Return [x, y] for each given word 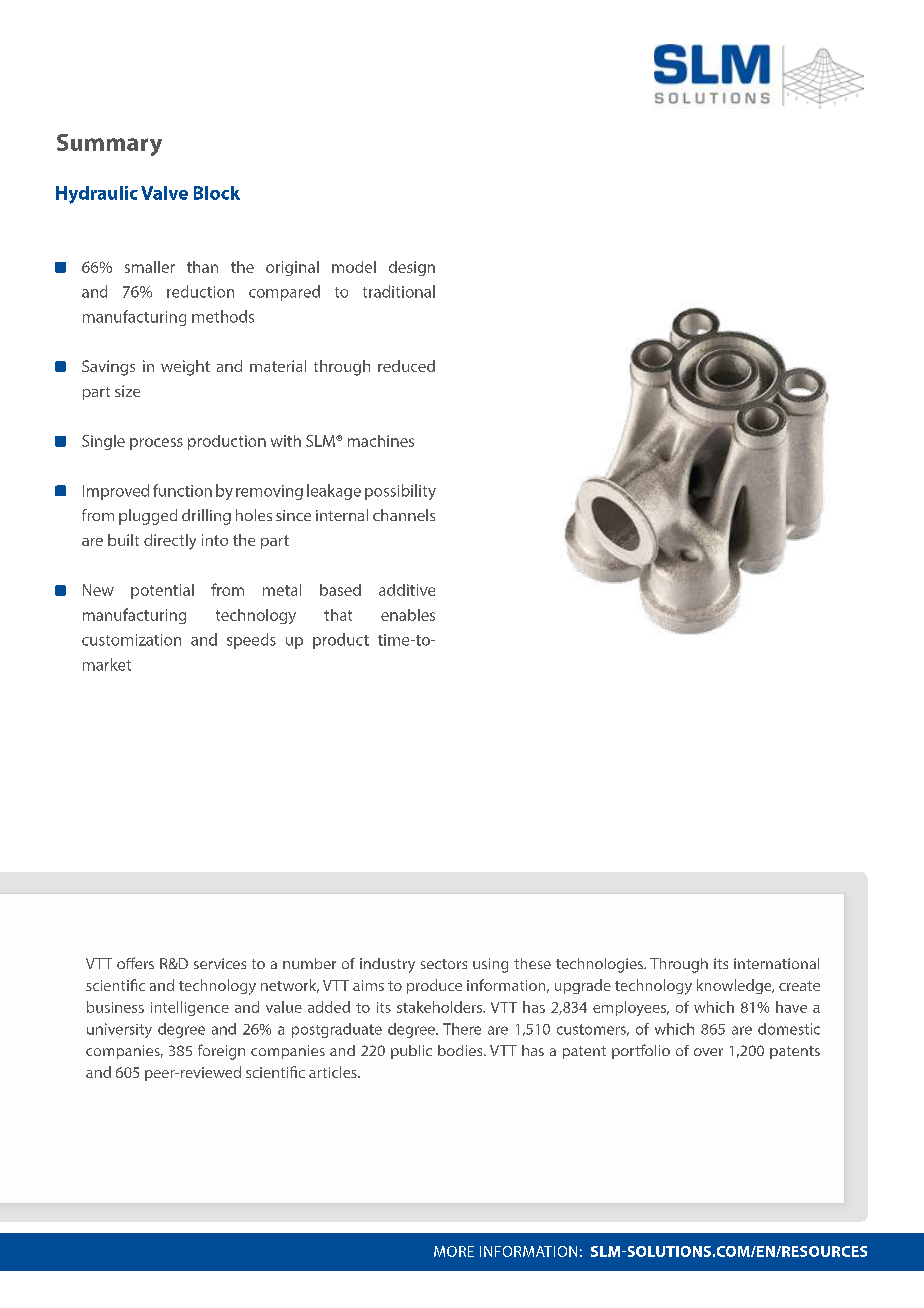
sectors [444, 964]
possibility [400, 492]
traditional [399, 291]
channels [404, 515]
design [412, 268]
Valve [164, 193]
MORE [454, 1251]
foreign [221, 1052]
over [708, 1052]
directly [170, 542]
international [776, 963]
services [220, 963]
